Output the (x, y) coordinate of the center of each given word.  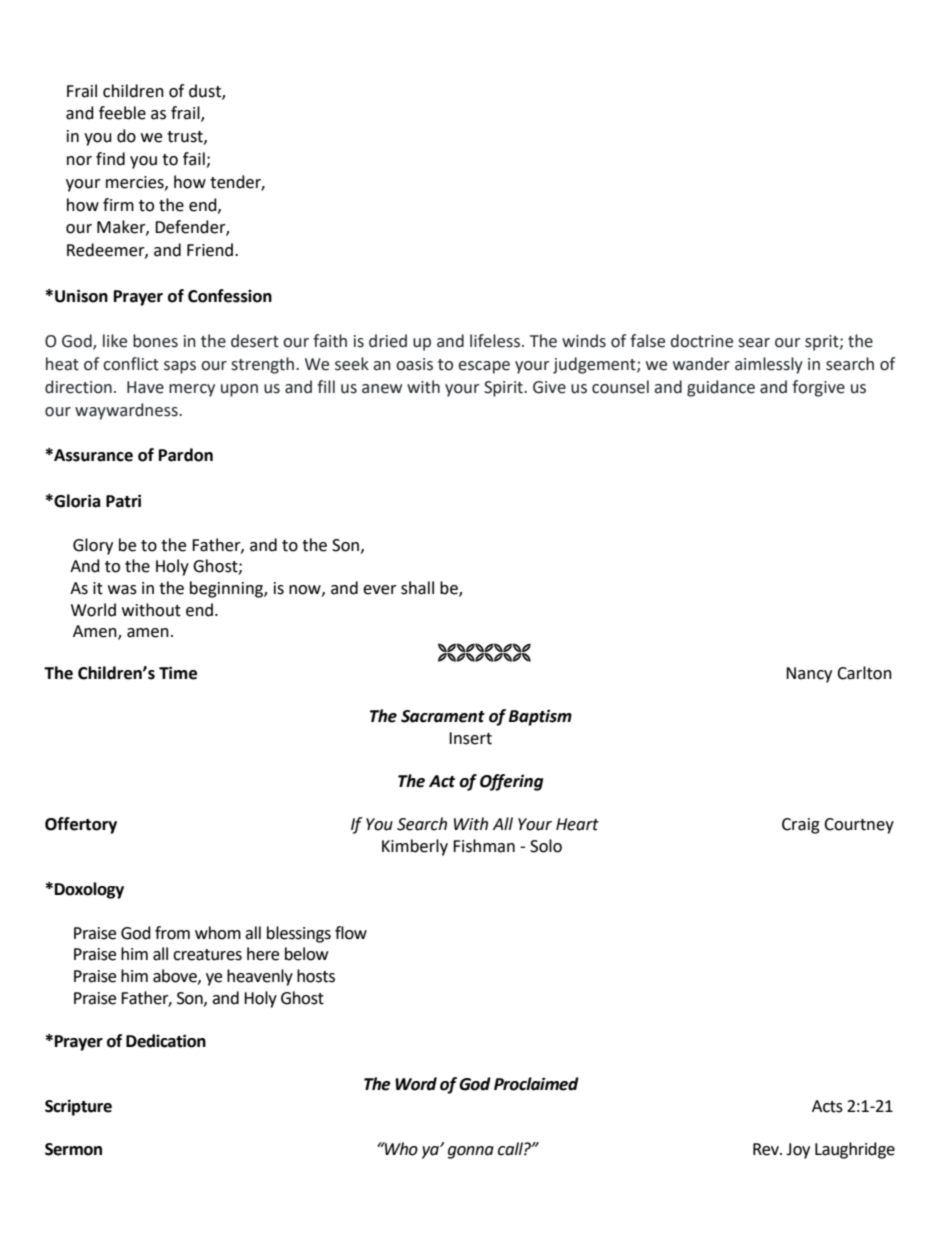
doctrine (702, 341)
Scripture (78, 1107)
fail (195, 160)
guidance (721, 388)
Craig (801, 826)
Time (178, 673)
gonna (471, 1152)
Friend (210, 250)
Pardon (186, 455)
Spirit (504, 389)
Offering (511, 782)
